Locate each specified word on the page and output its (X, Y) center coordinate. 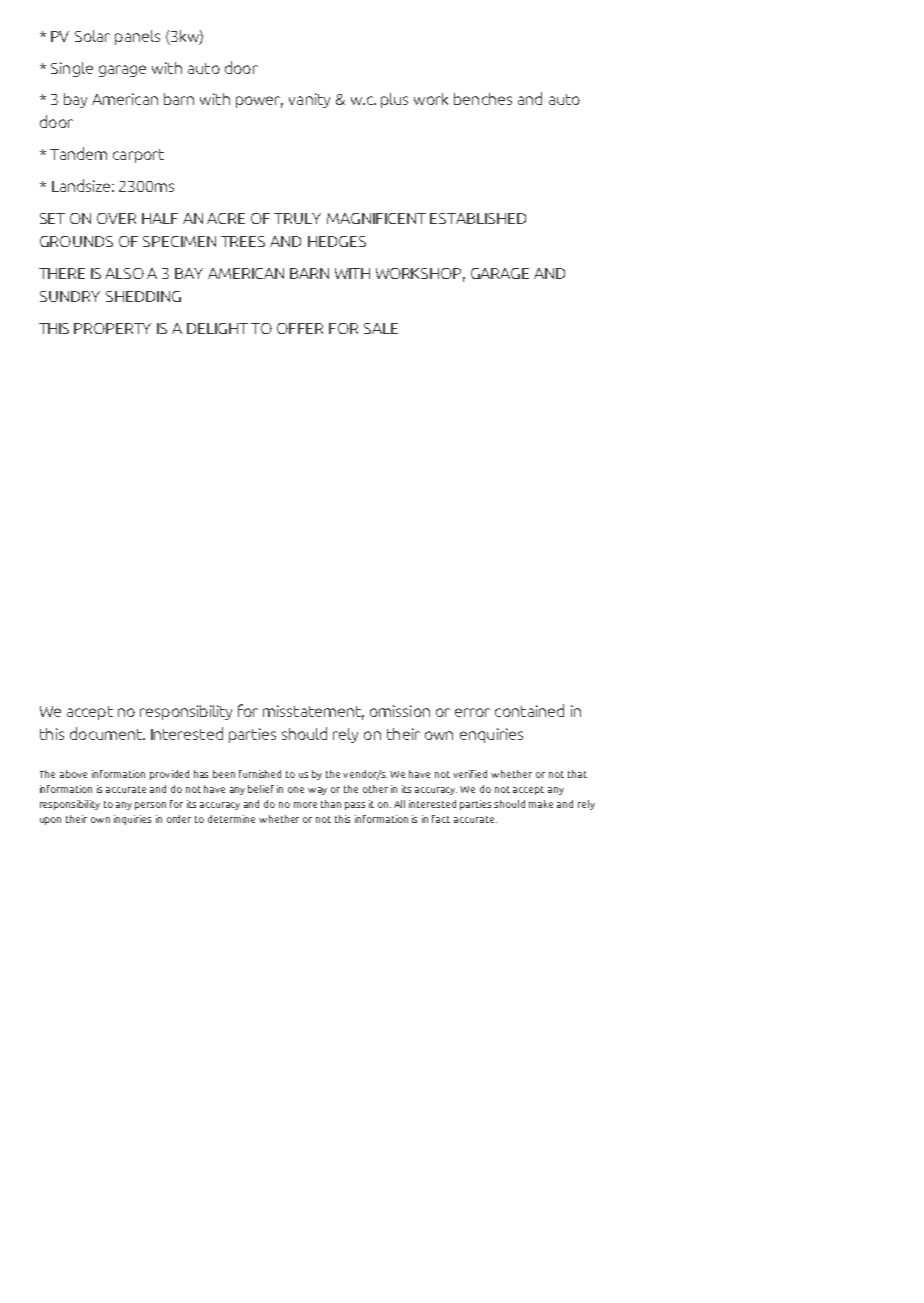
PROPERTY (112, 328)
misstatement (313, 712)
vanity (309, 100)
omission (400, 711)
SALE (381, 328)
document (107, 733)
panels (137, 37)
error (472, 712)
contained (529, 710)
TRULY (297, 218)
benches (483, 99)
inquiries (132, 820)
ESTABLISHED (478, 218)
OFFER (300, 328)
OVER (116, 218)
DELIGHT (217, 328)
